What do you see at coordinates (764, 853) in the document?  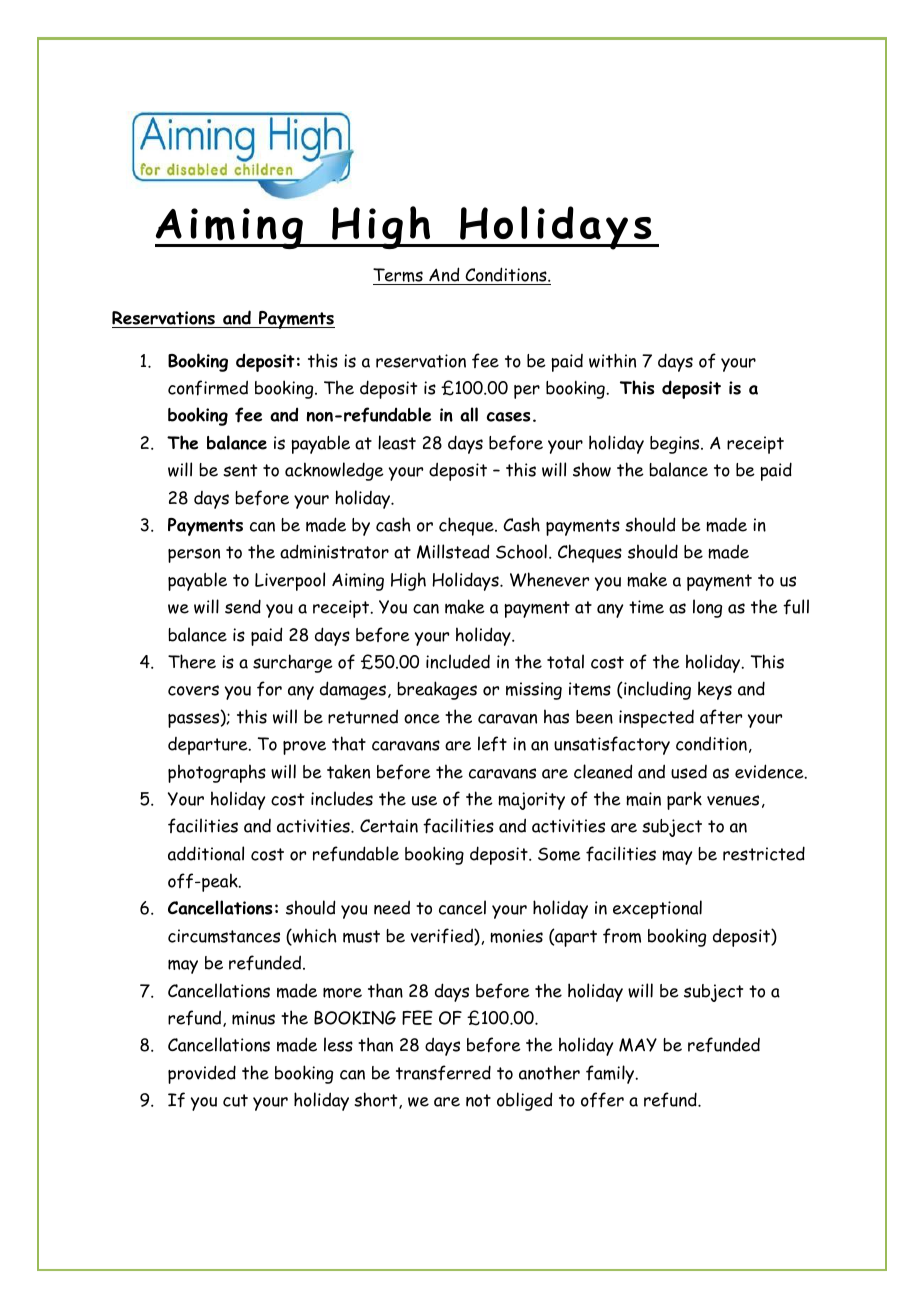 I see `restricted` at bounding box center [764, 853].
